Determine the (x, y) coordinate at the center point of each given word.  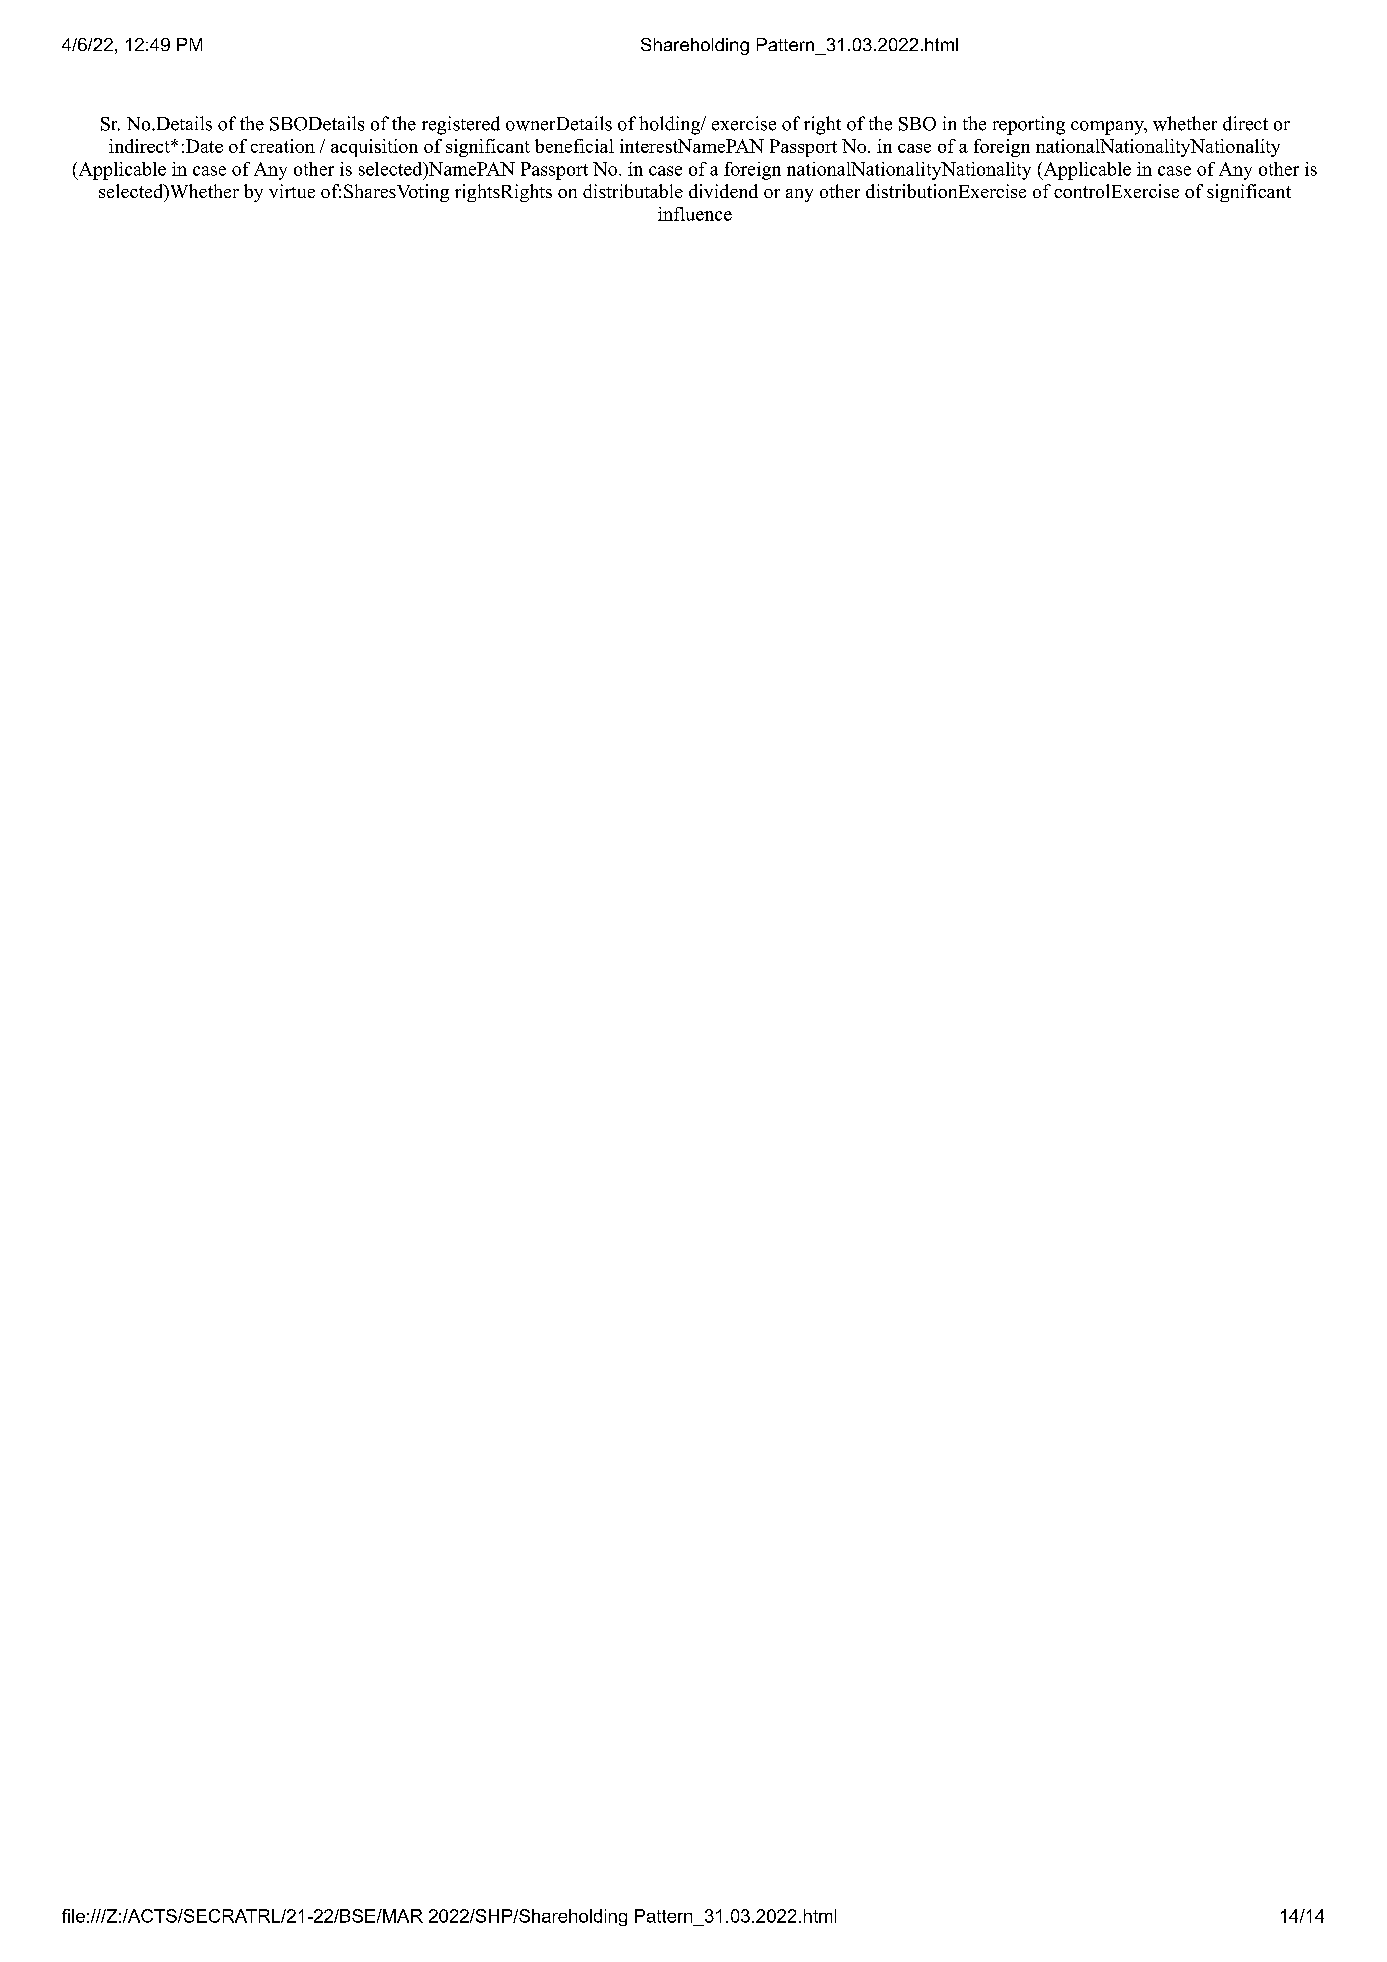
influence (695, 214)
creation (283, 146)
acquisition (374, 148)
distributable (633, 191)
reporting (1029, 125)
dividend (723, 191)
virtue (292, 191)
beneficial (574, 146)
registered (461, 125)
